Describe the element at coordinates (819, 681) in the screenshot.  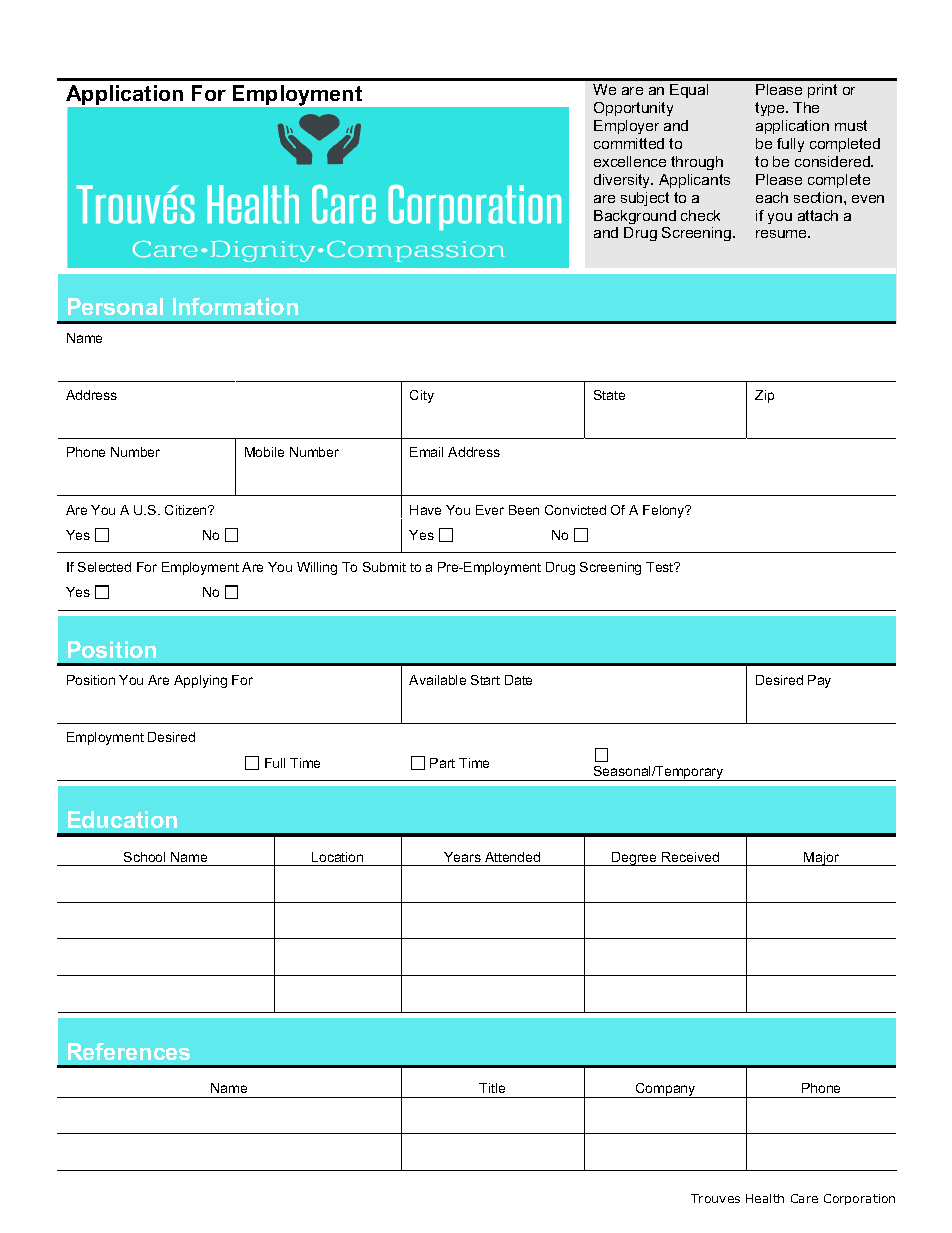
I see `Pay` at that location.
